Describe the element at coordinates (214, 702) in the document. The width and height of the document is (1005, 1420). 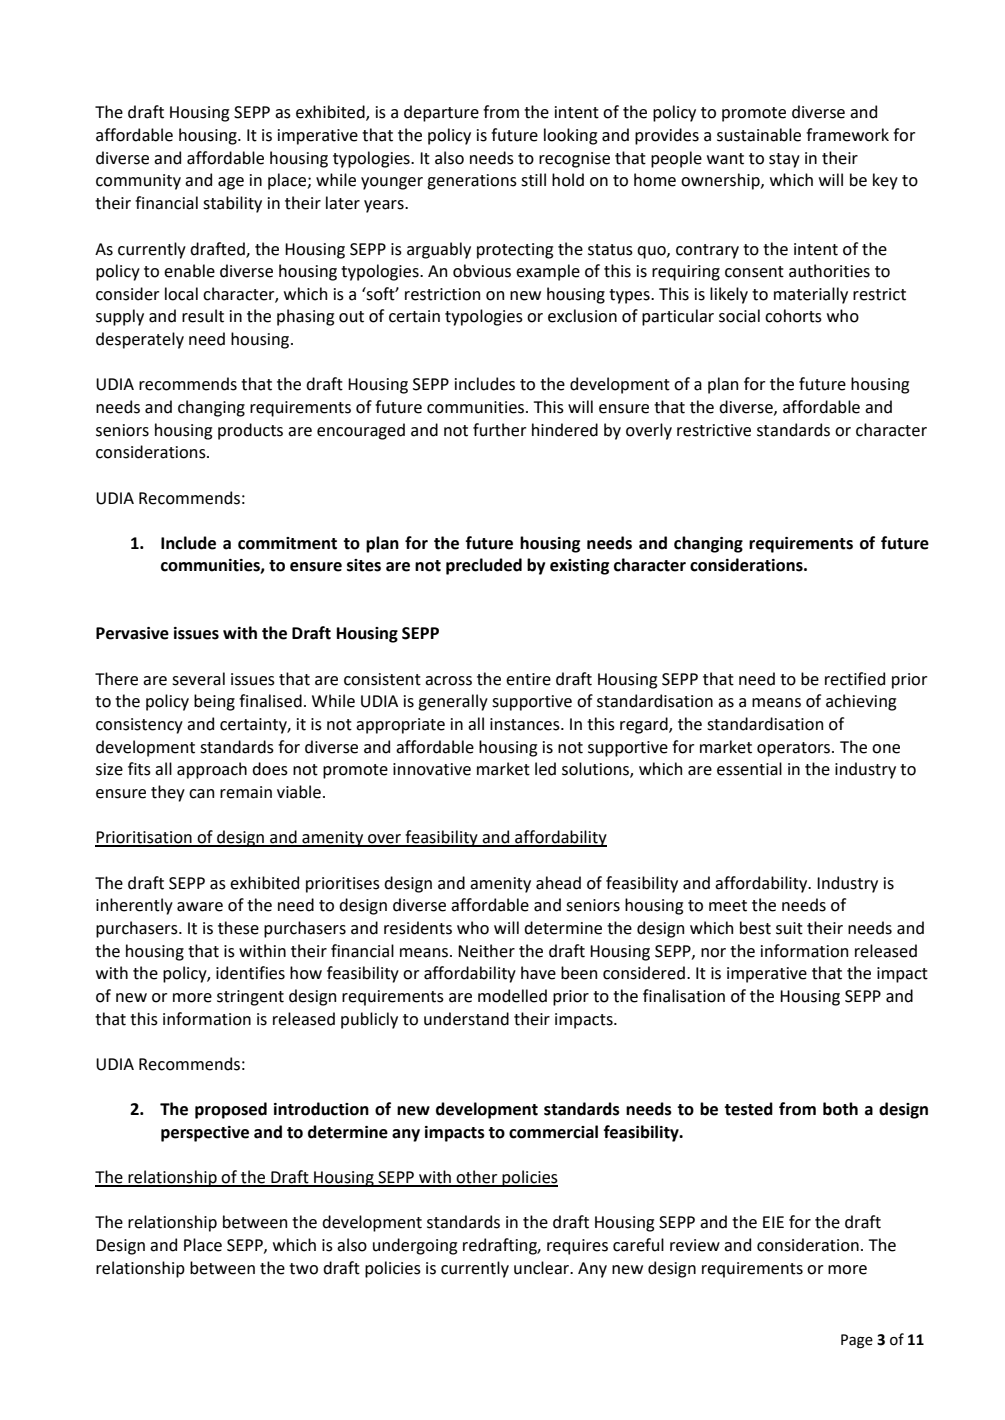
I see `being` at that location.
